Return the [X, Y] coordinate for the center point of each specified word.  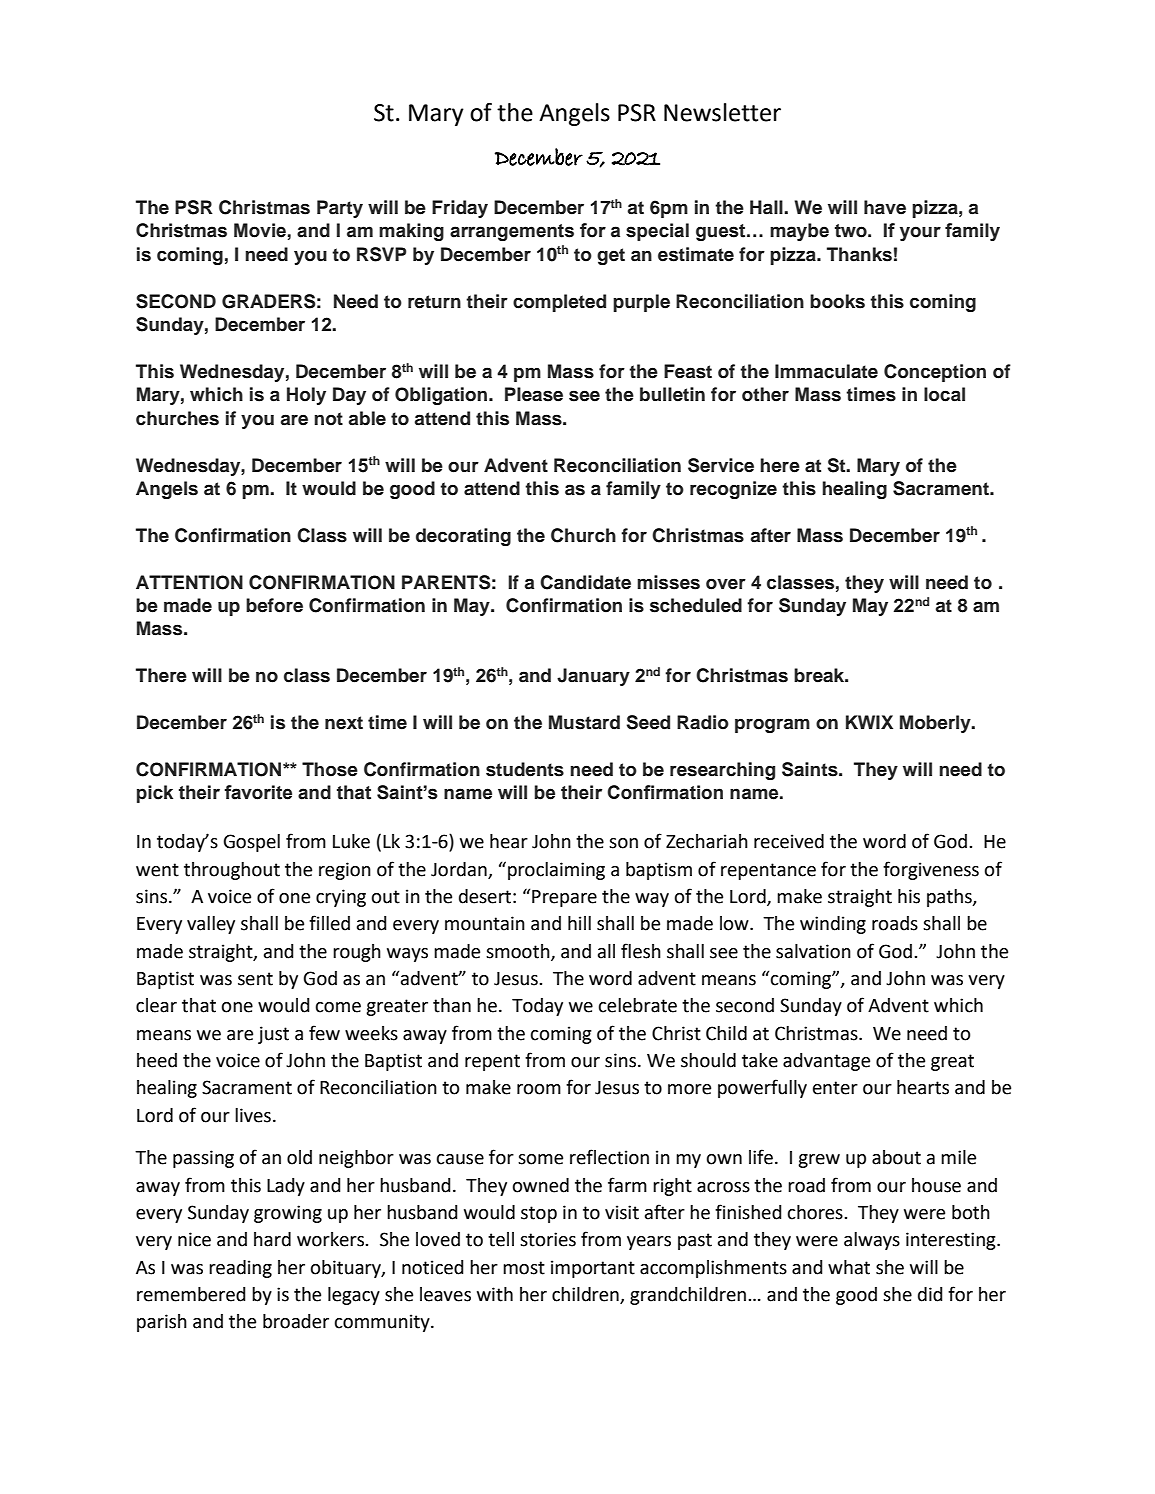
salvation [813, 951]
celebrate [638, 1005]
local [944, 394]
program [772, 725]
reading [240, 1269]
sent [255, 979]
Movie [260, 230]
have [885, 207]
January [593, 677]
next [344, 723]
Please [534, 394]
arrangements [512, 232]
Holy [306, 396]
